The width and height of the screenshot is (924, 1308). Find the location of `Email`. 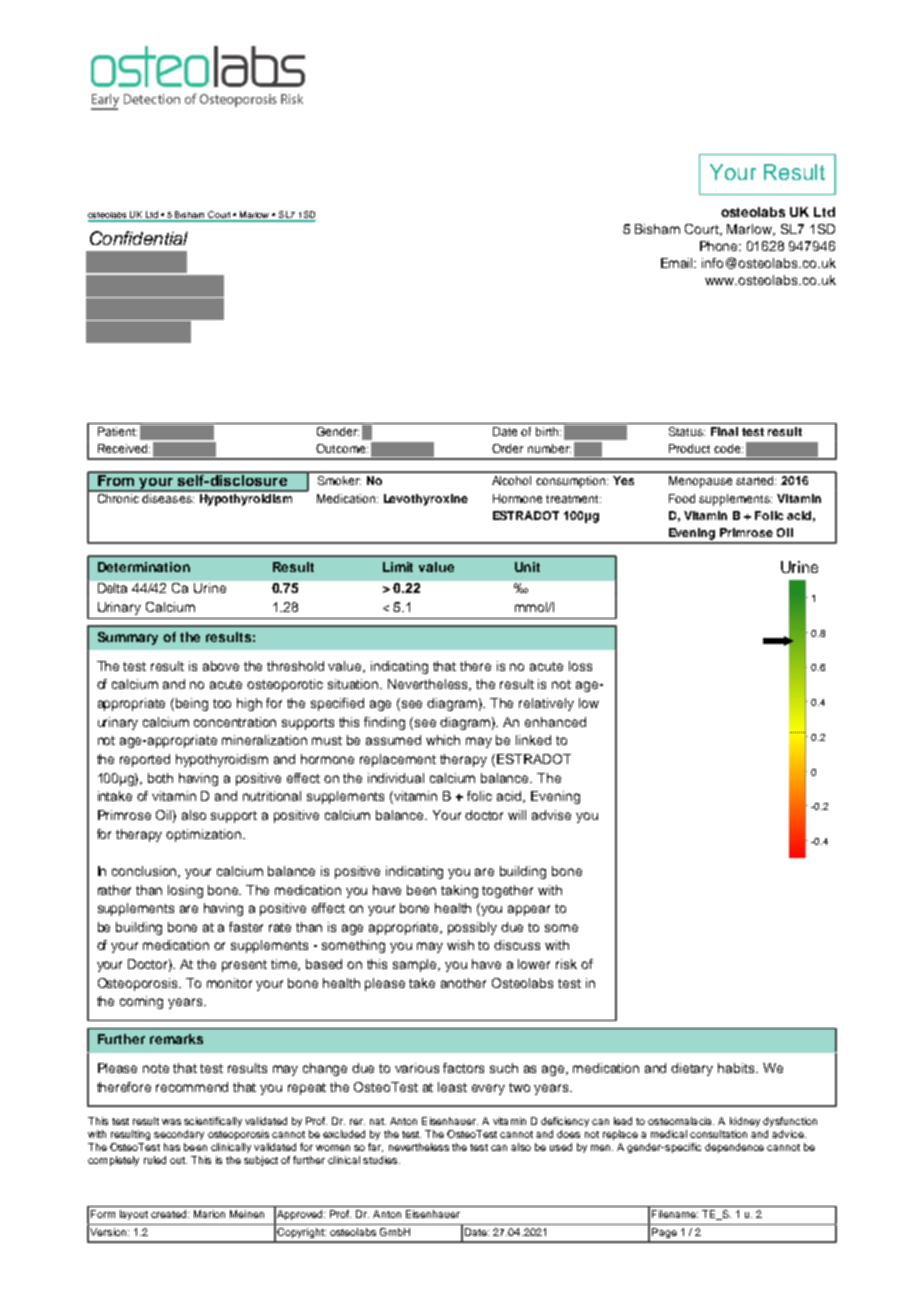

Email is located at coordinates (678, 263).
